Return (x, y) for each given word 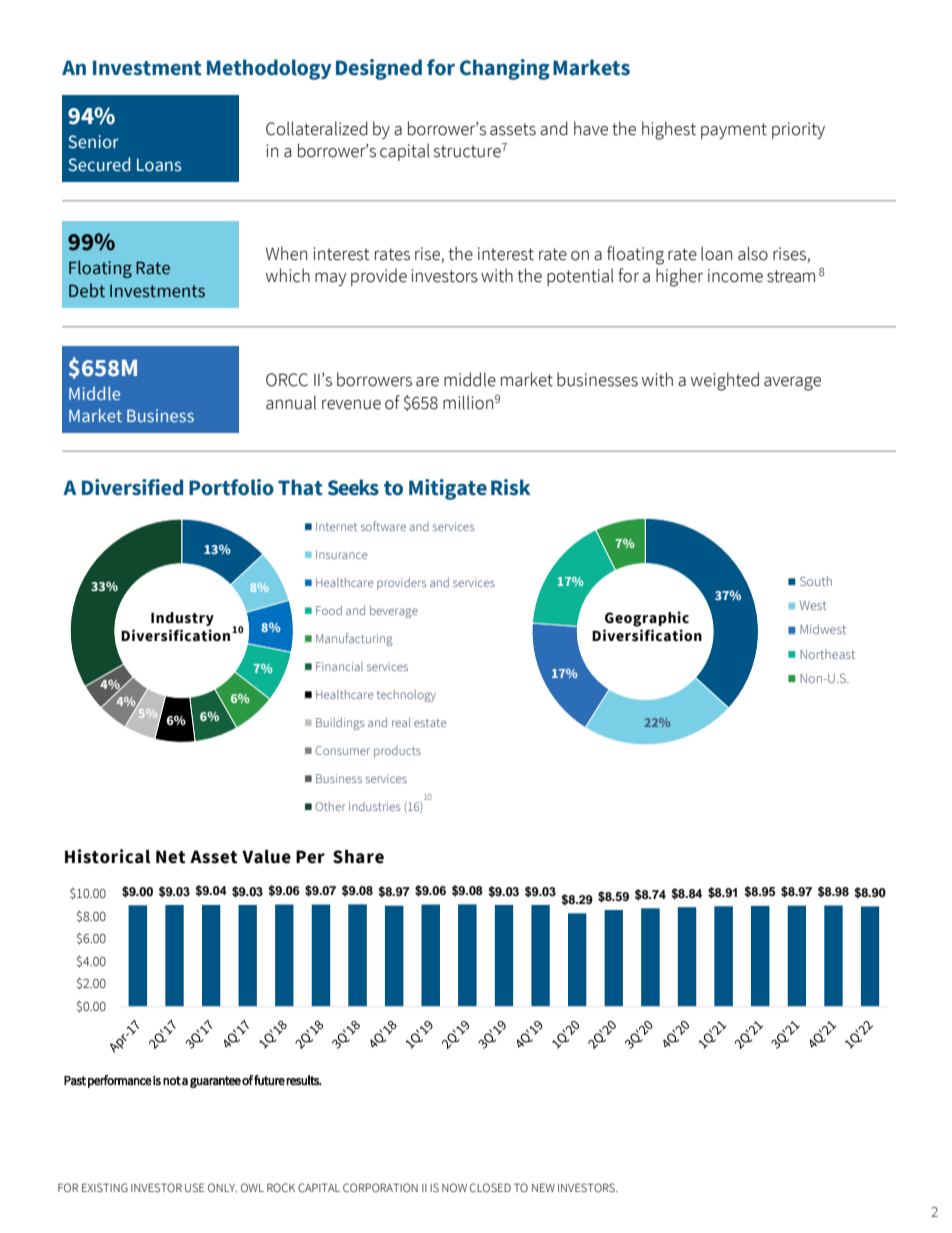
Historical (107, 856)
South (816, 581)
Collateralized (317, 128)
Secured (99, 164)
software (383, 526)
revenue (351, 404)
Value (266, 857)
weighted (725, 381)
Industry (182, 619)
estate (430, 723)
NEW (543, 1187)
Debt (87, 290)
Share (358, 857)
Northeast (827, 654)
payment (734, 131)
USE (194, 1188)
